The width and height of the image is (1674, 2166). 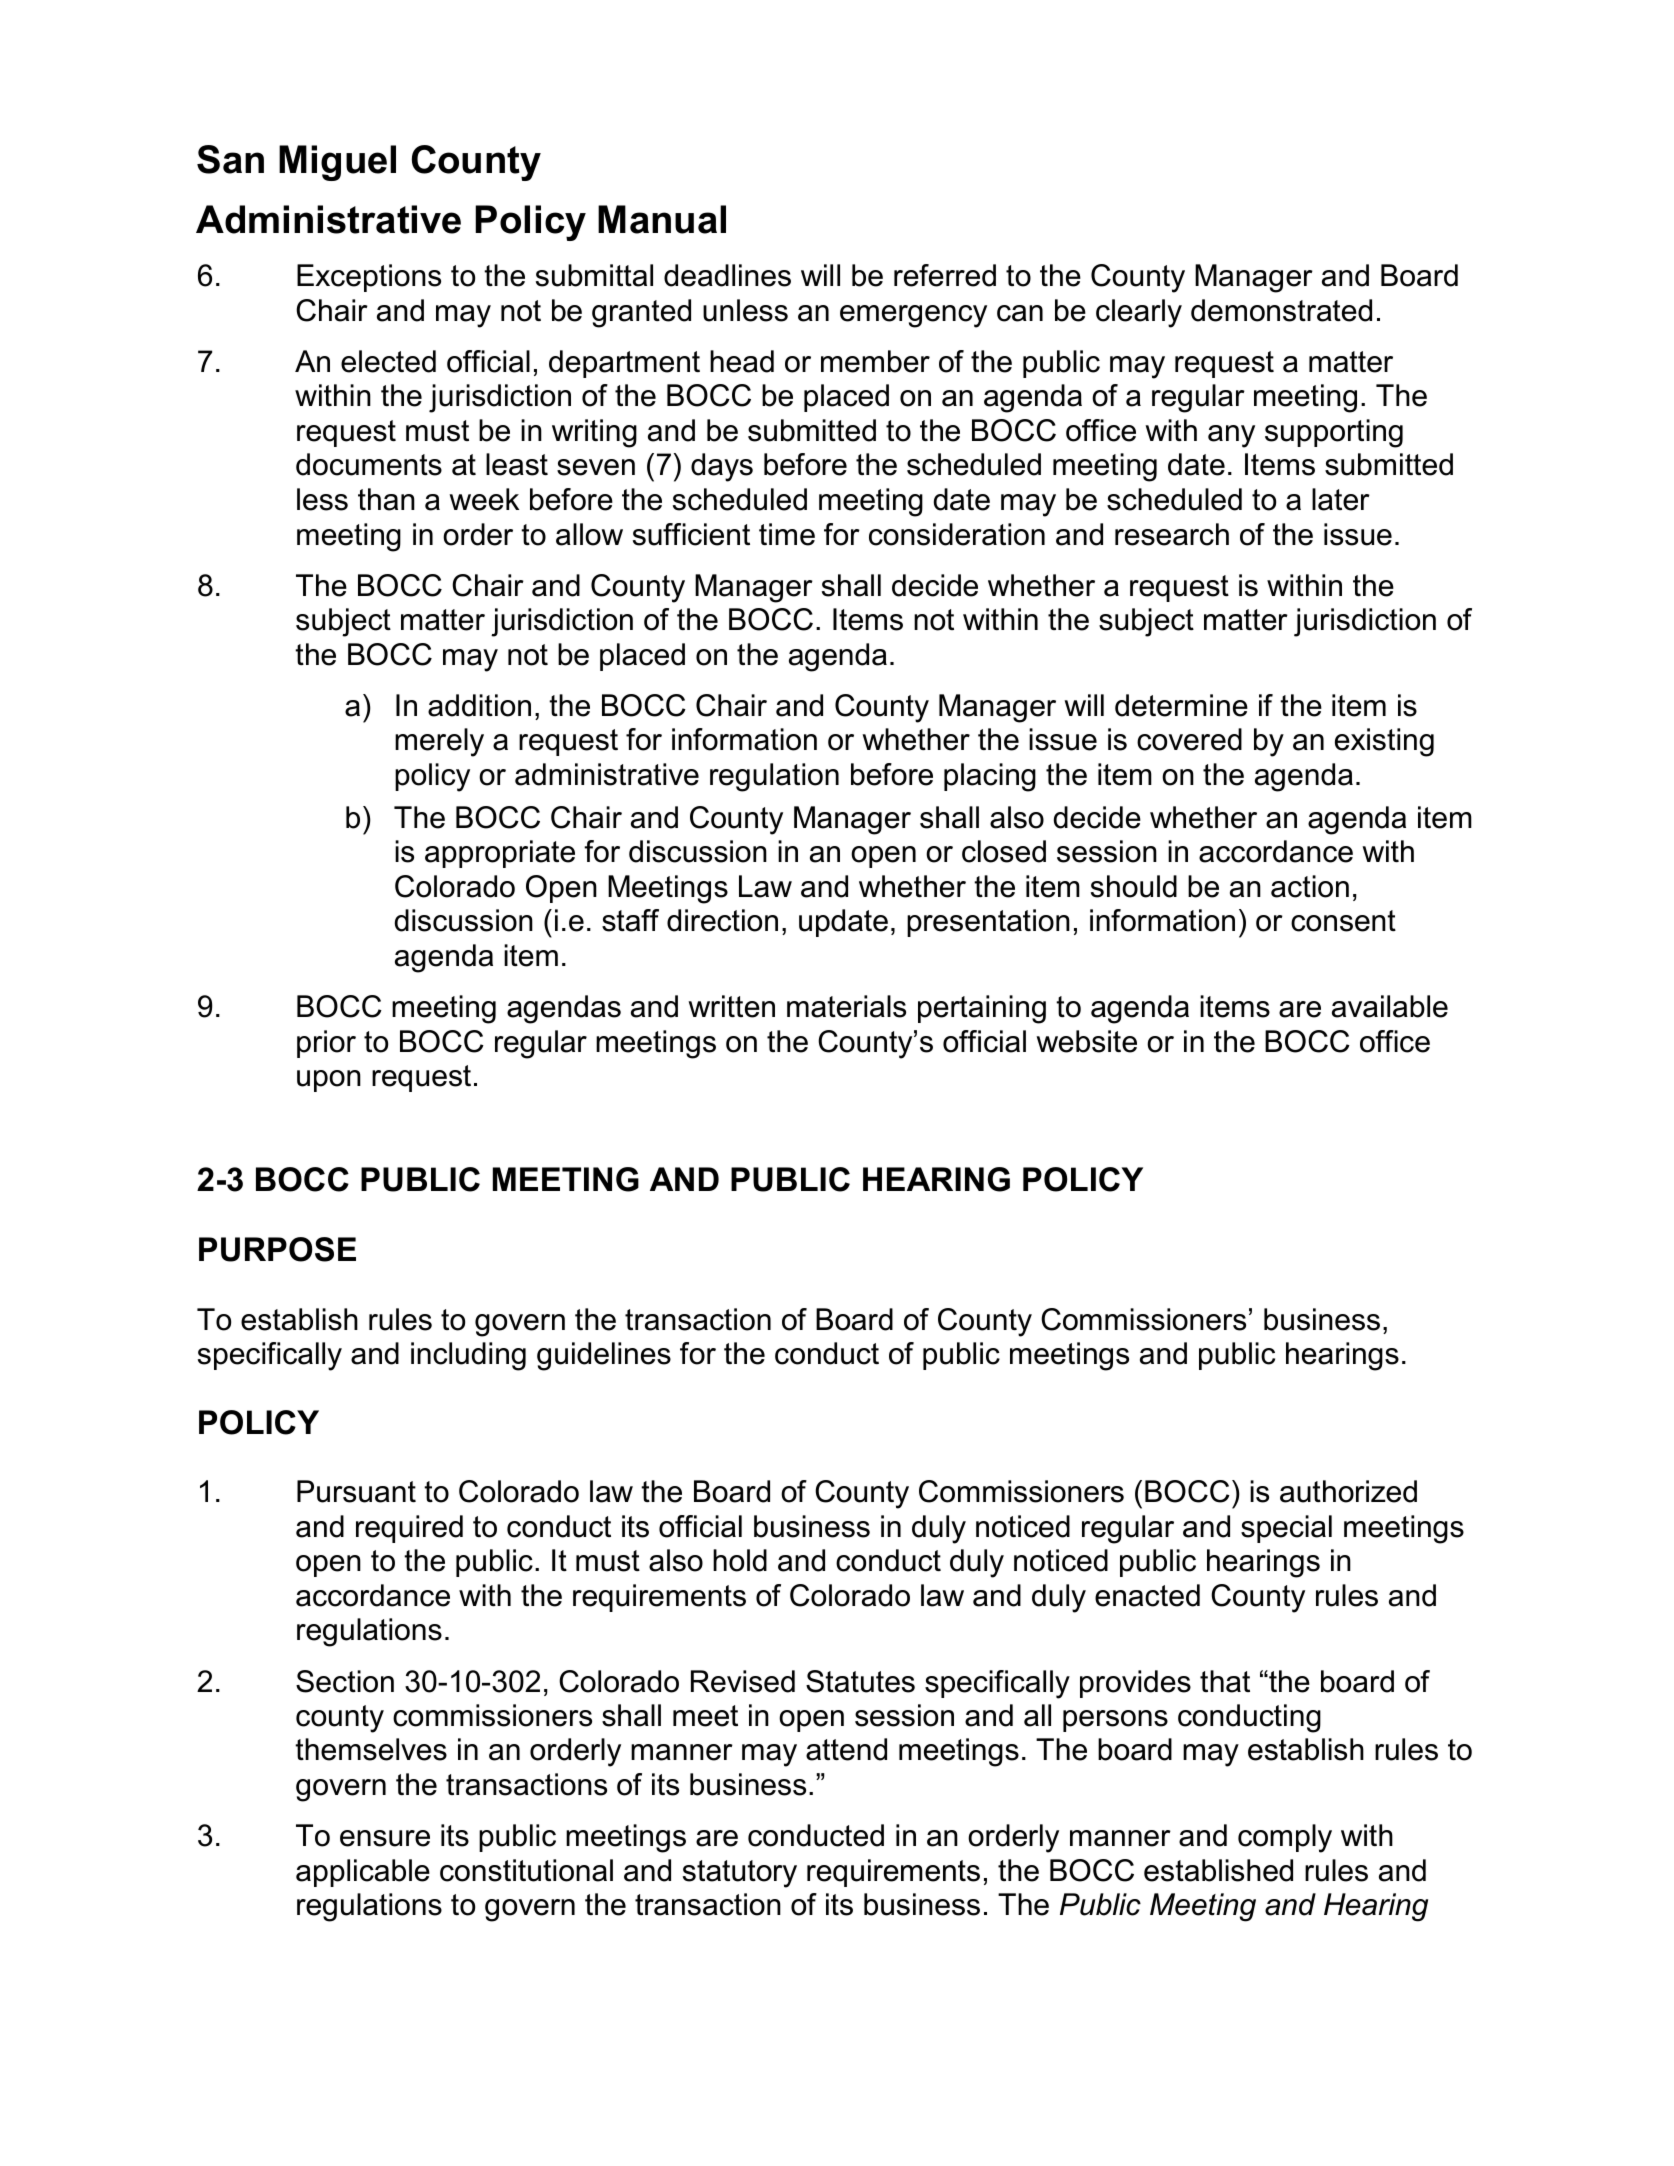 What do you see at coordinates (337, 163) in the image?
I see `Miguel` at bounding box center [337, 163].
